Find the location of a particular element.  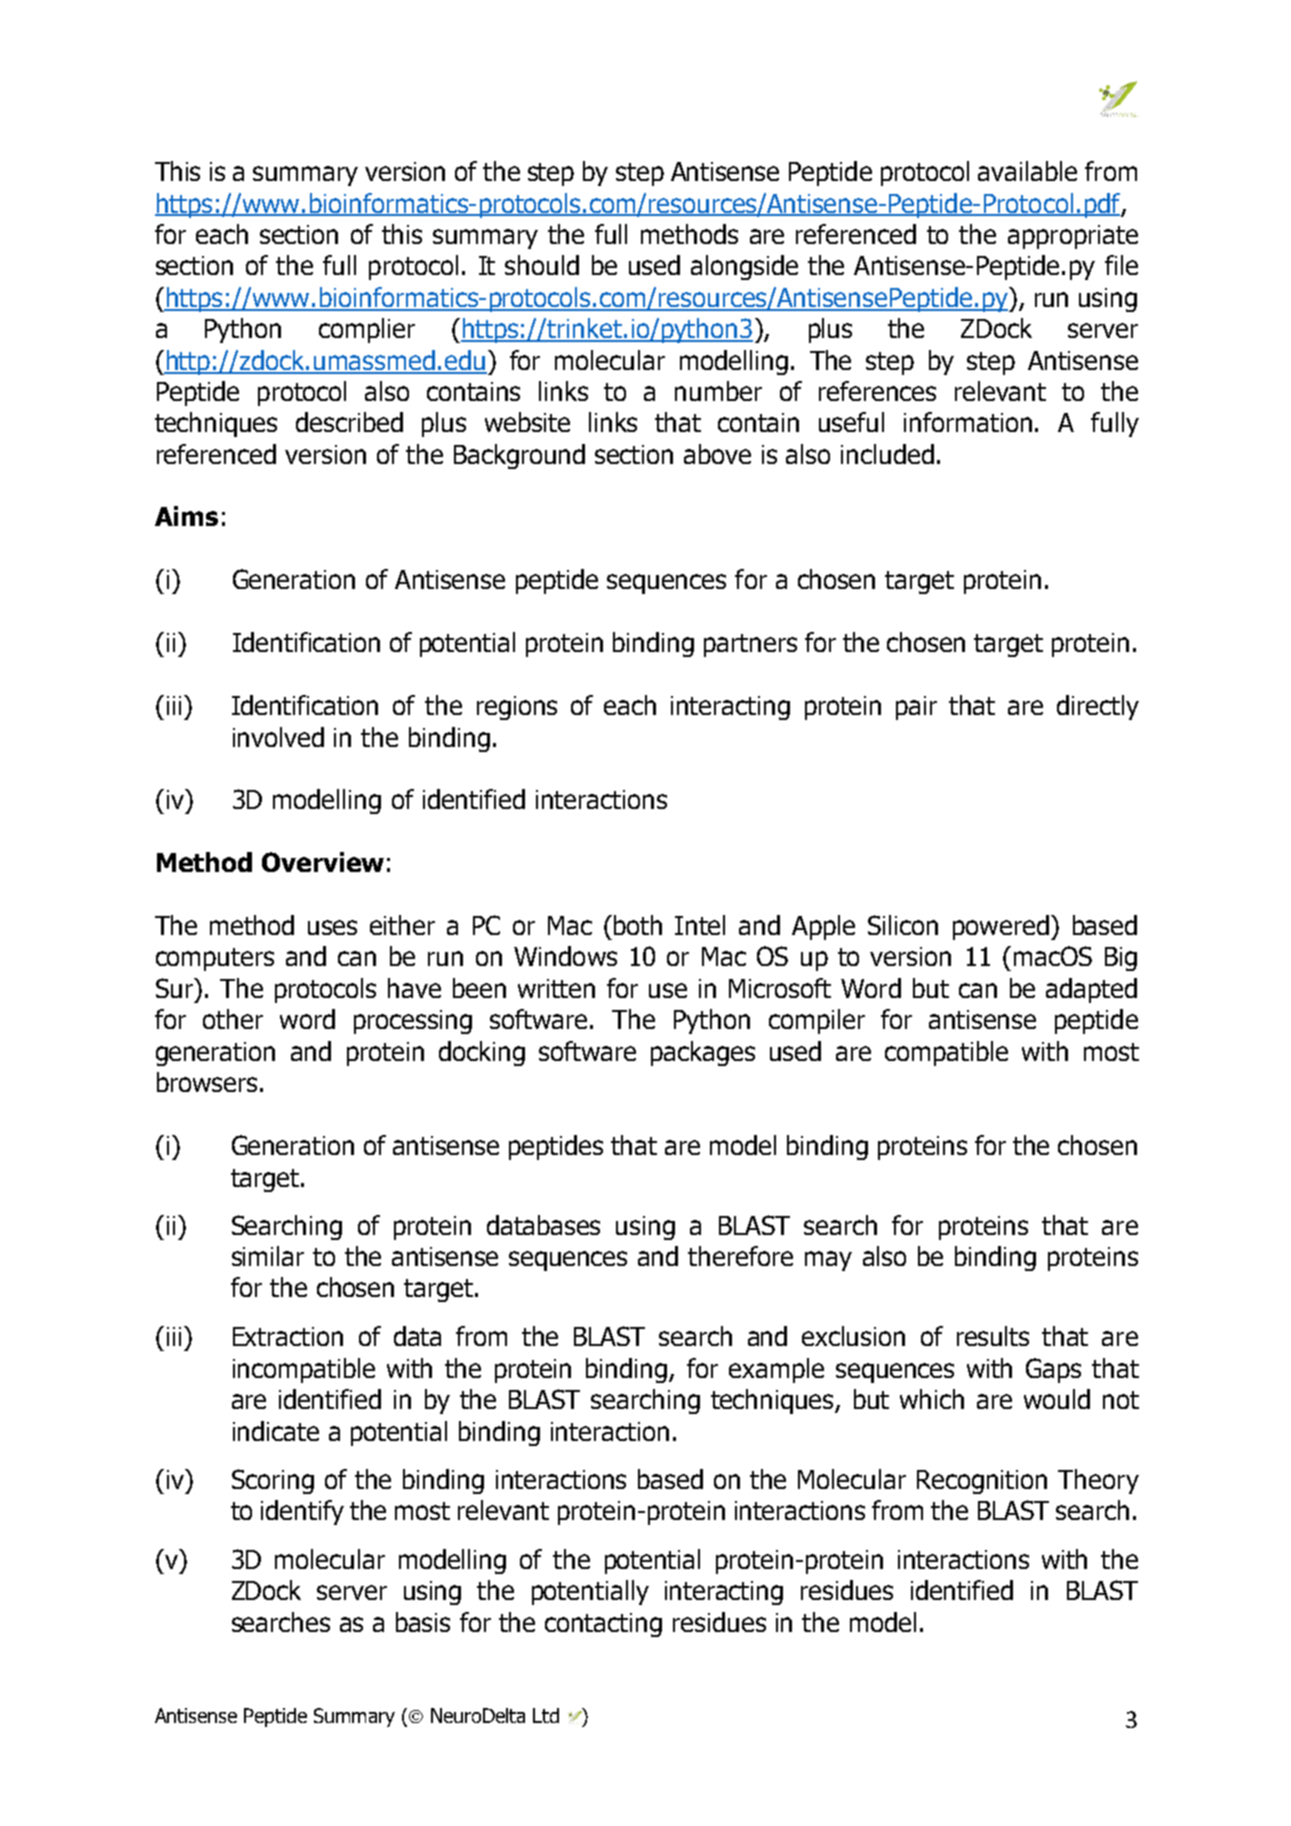

available is located at coordinates (1027, 171).
